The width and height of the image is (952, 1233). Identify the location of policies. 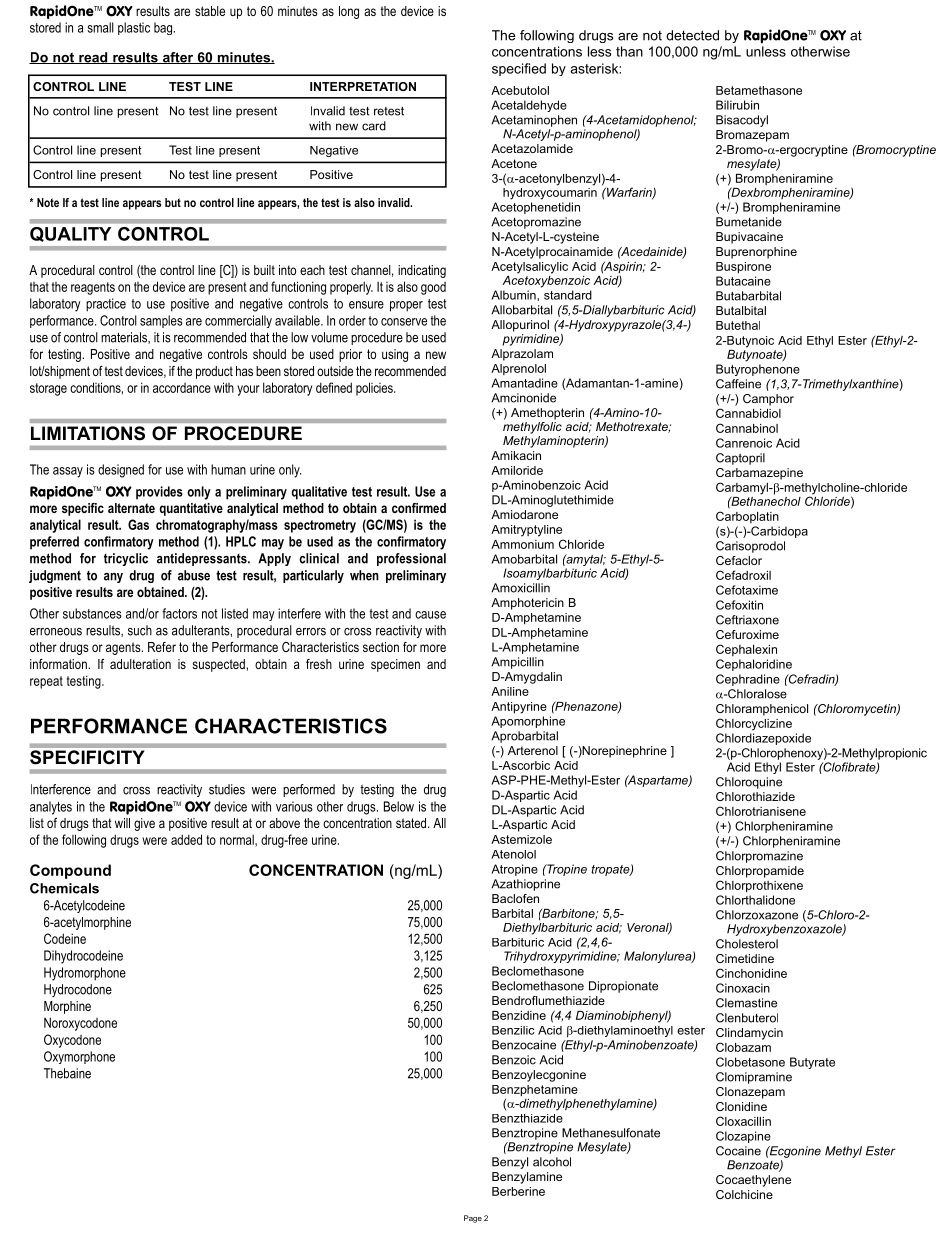
(375, 389).
